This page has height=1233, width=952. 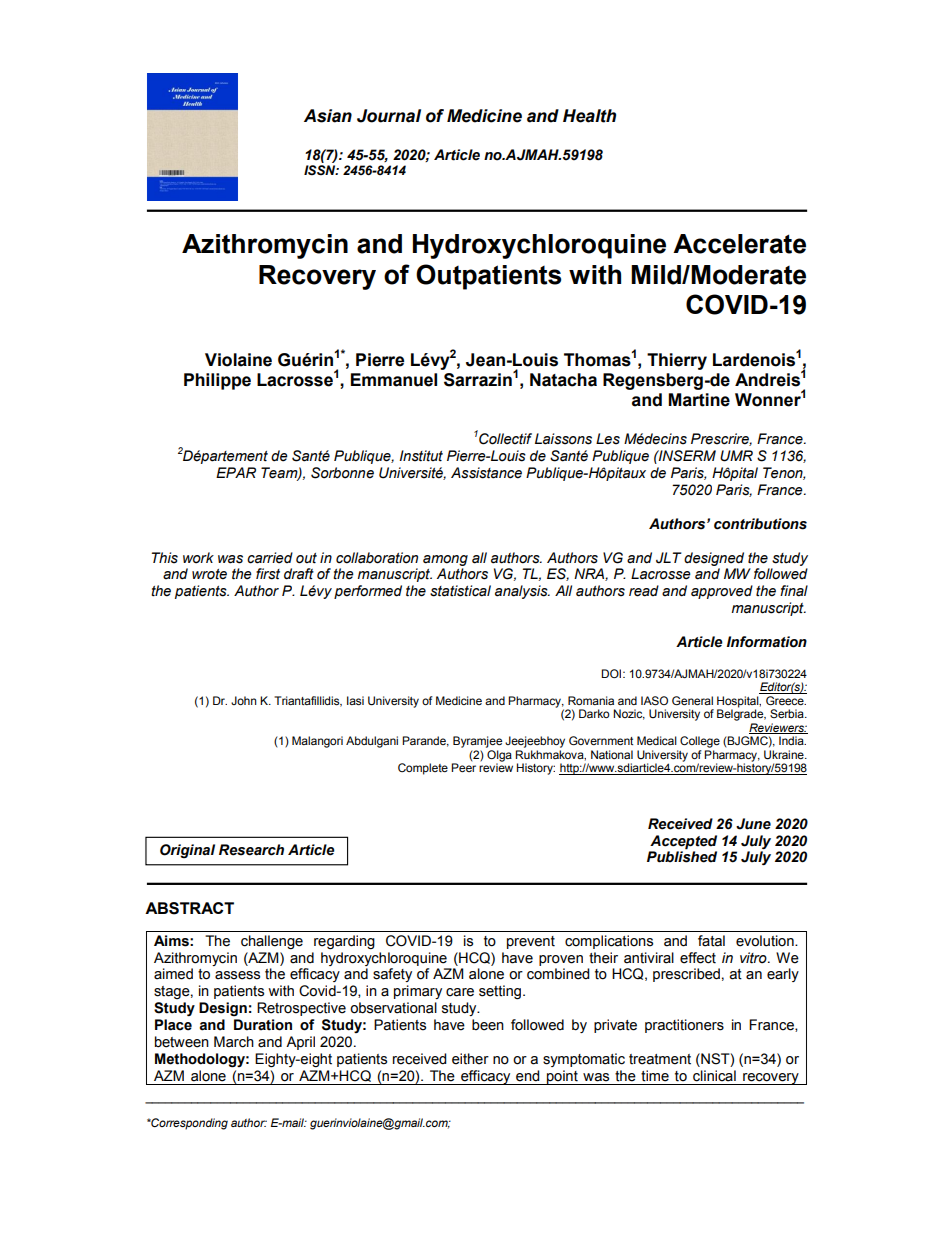 I want to click on Assistance, so click(x=486, y=473).
